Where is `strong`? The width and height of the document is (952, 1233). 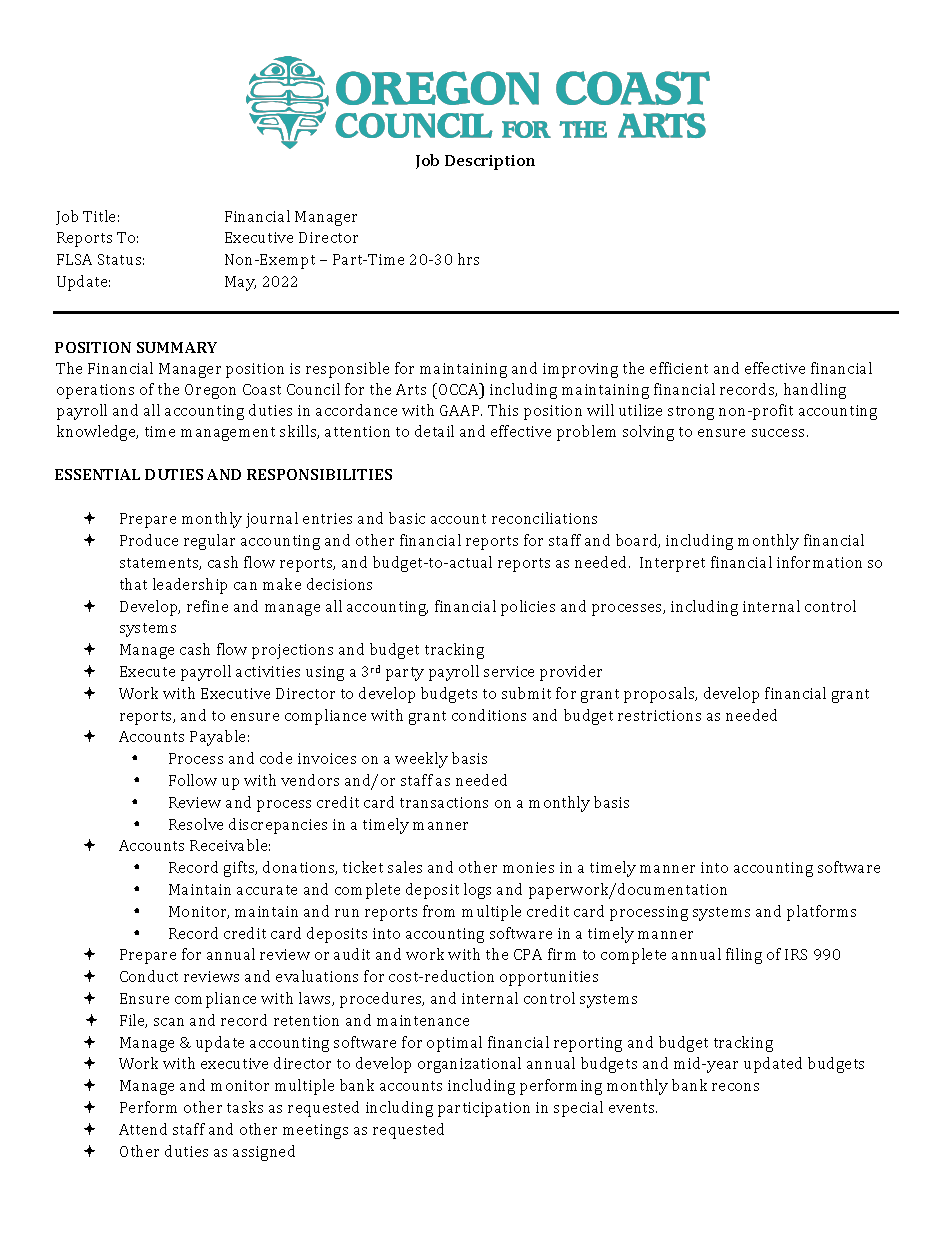
strong is located at coordinates (691, 413).
